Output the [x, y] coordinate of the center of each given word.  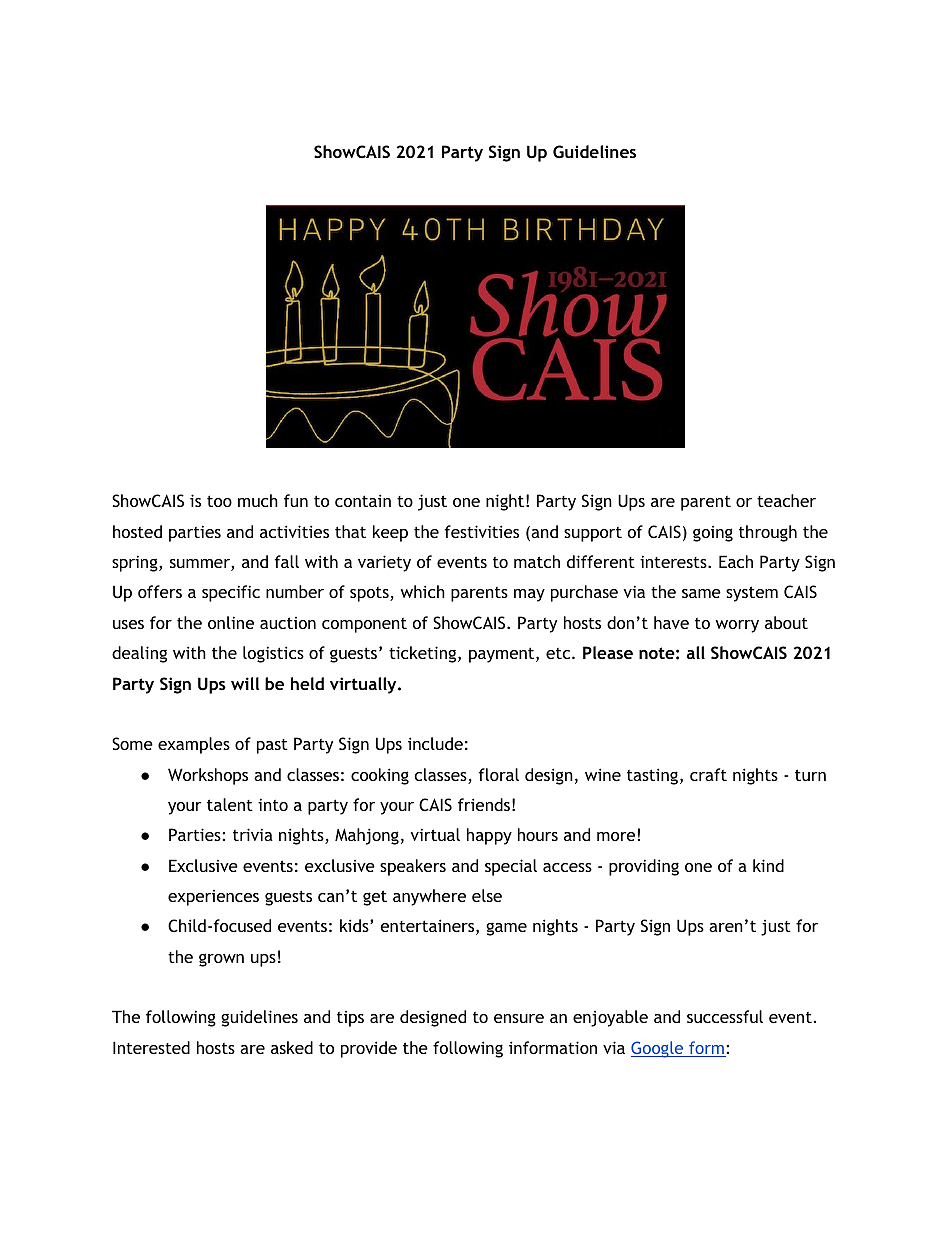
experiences [213, 898]
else [487, 895]
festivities [481, 531]
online [231, 622]
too [219, 501]
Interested [151, 1047]
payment [503, 655]
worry [737, 626]
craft [708, 774]
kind [768, 865]
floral [498, 774]
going [713, 534]
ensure [519, 1018]
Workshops [208, 776]
